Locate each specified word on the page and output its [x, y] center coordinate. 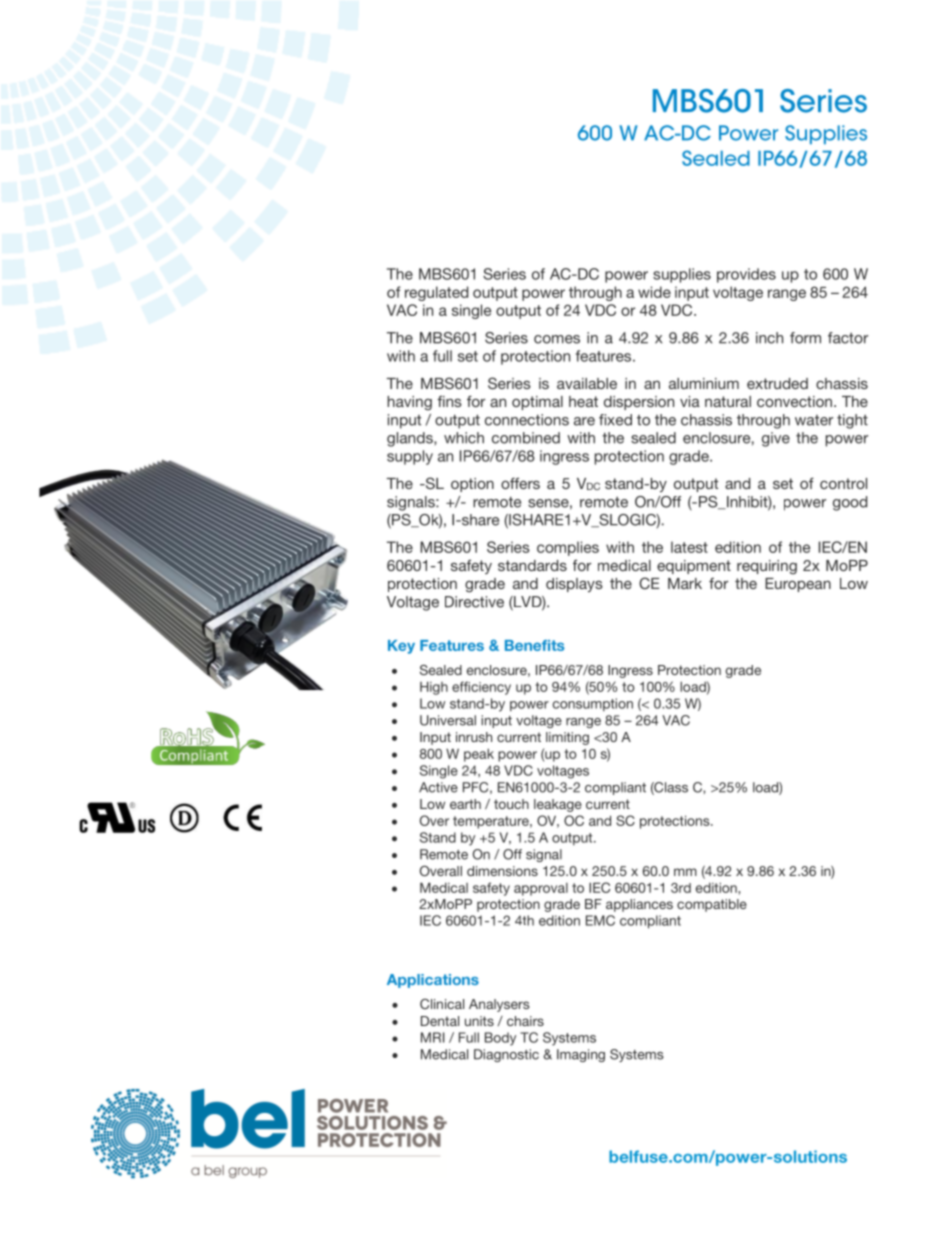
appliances [639, 905]
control [843, 483]
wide [654, 292]
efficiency [481, 688]
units [479, 1021]
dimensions [502, 871]
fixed [615, 420]
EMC [600, 920]
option [472, 485]
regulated [436, 293]
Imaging [581, 1055]
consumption [593, 705]
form [805, 338]
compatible [712, 905]
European [798, 585]
